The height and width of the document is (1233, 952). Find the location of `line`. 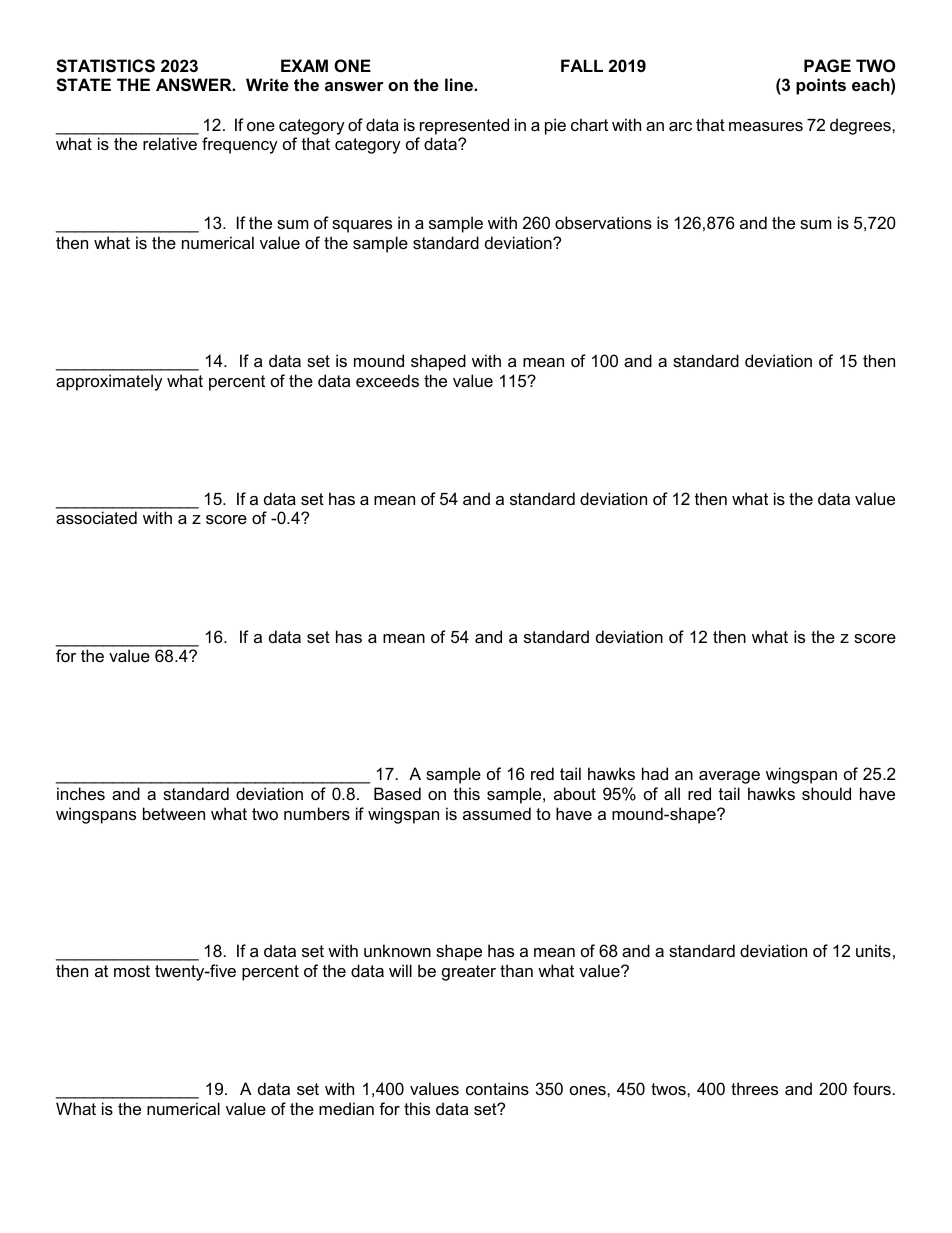

line is located at coordinates (460, 84).
